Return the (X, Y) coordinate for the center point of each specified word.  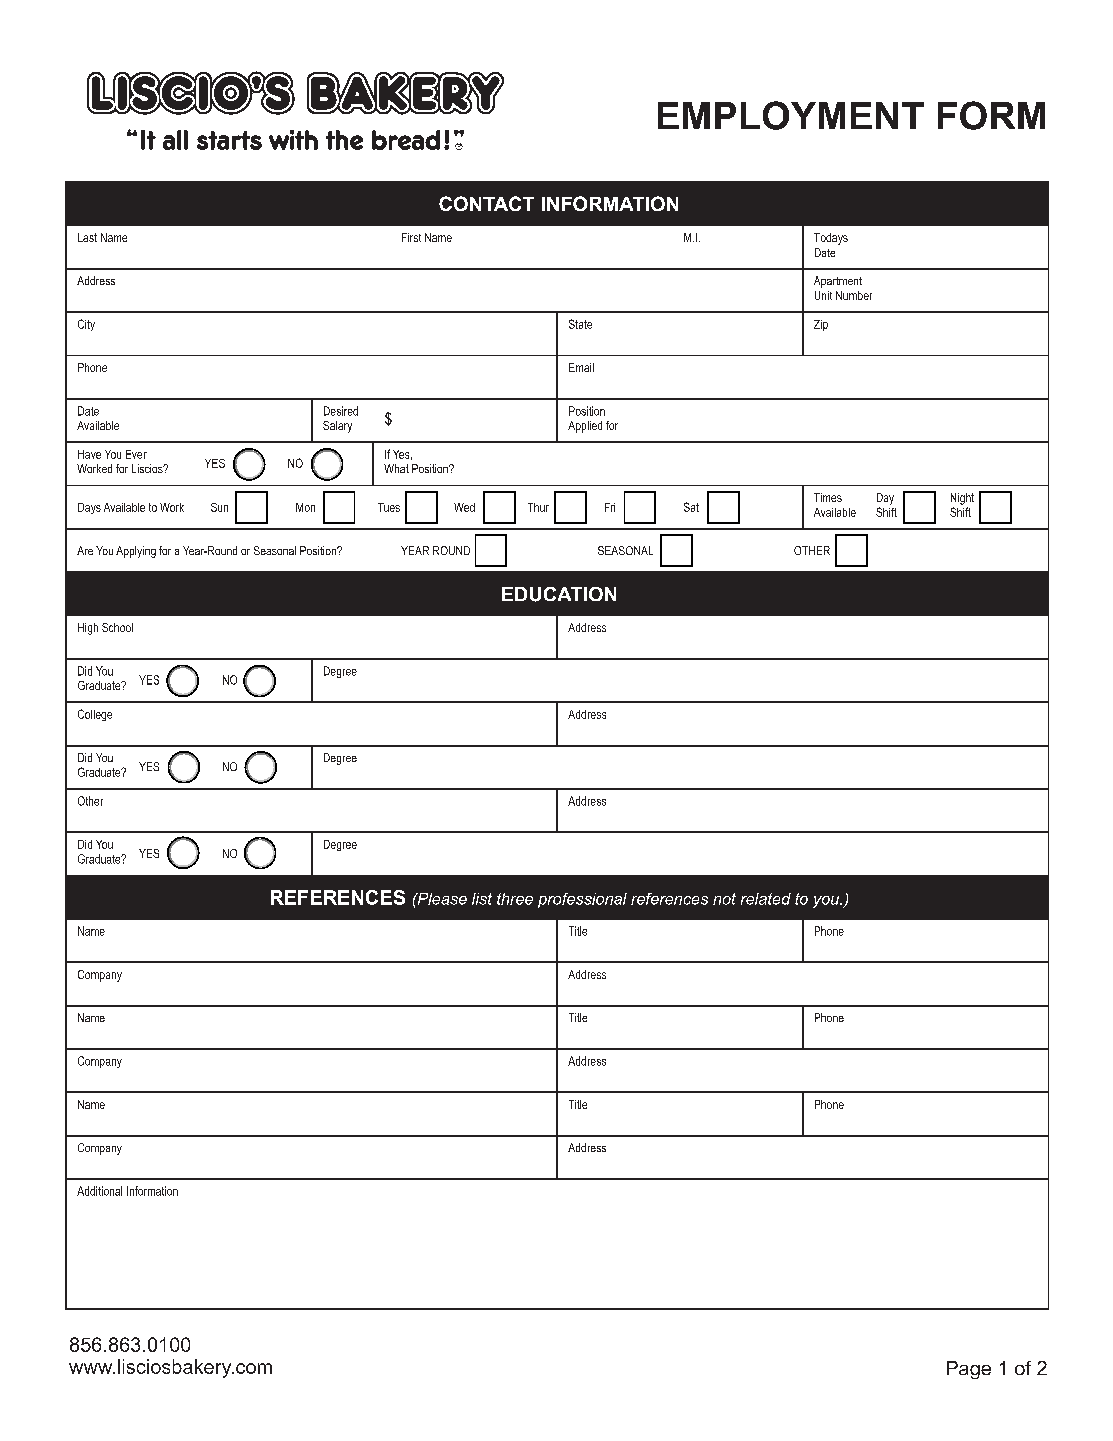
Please (441, 899)
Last (87, 237)
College (95, 715)
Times (828, 497)
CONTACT (486, 203)
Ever (136, 454)
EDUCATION (559, 594)
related (766, 899)
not (724, 899)
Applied (585, 427)
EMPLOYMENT (791, 115)
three (515, 899)
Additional (99, 1191)
